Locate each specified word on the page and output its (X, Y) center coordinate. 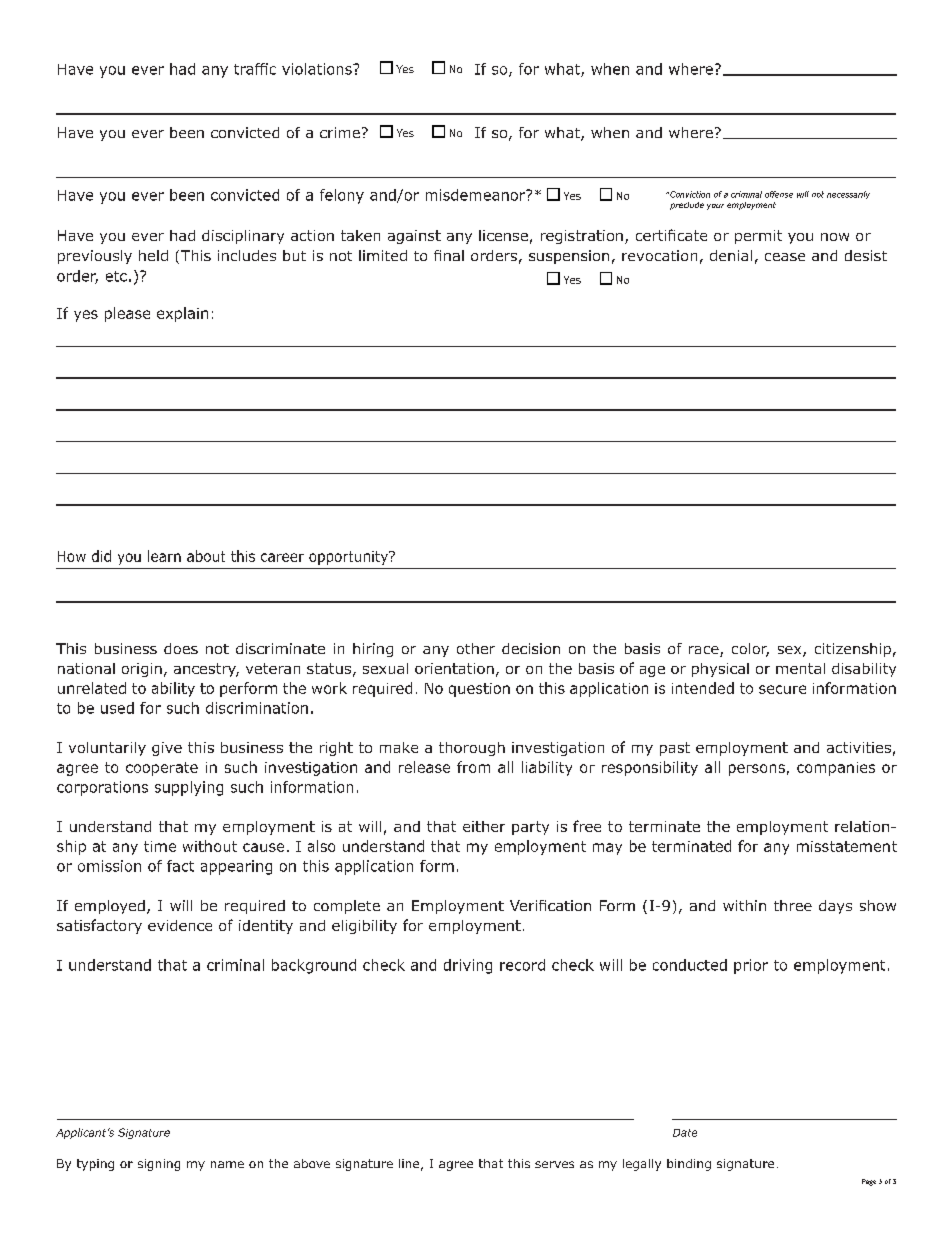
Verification (550, 905)
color (750, 650)
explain (182, 314)
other (476, 648)
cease (785, 257)
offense (779, 194)
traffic (255, 69)
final (449, 255)
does (181, 648)
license (503, 235)
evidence (180, 925)
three (793, 905)
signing (159, 1165)
